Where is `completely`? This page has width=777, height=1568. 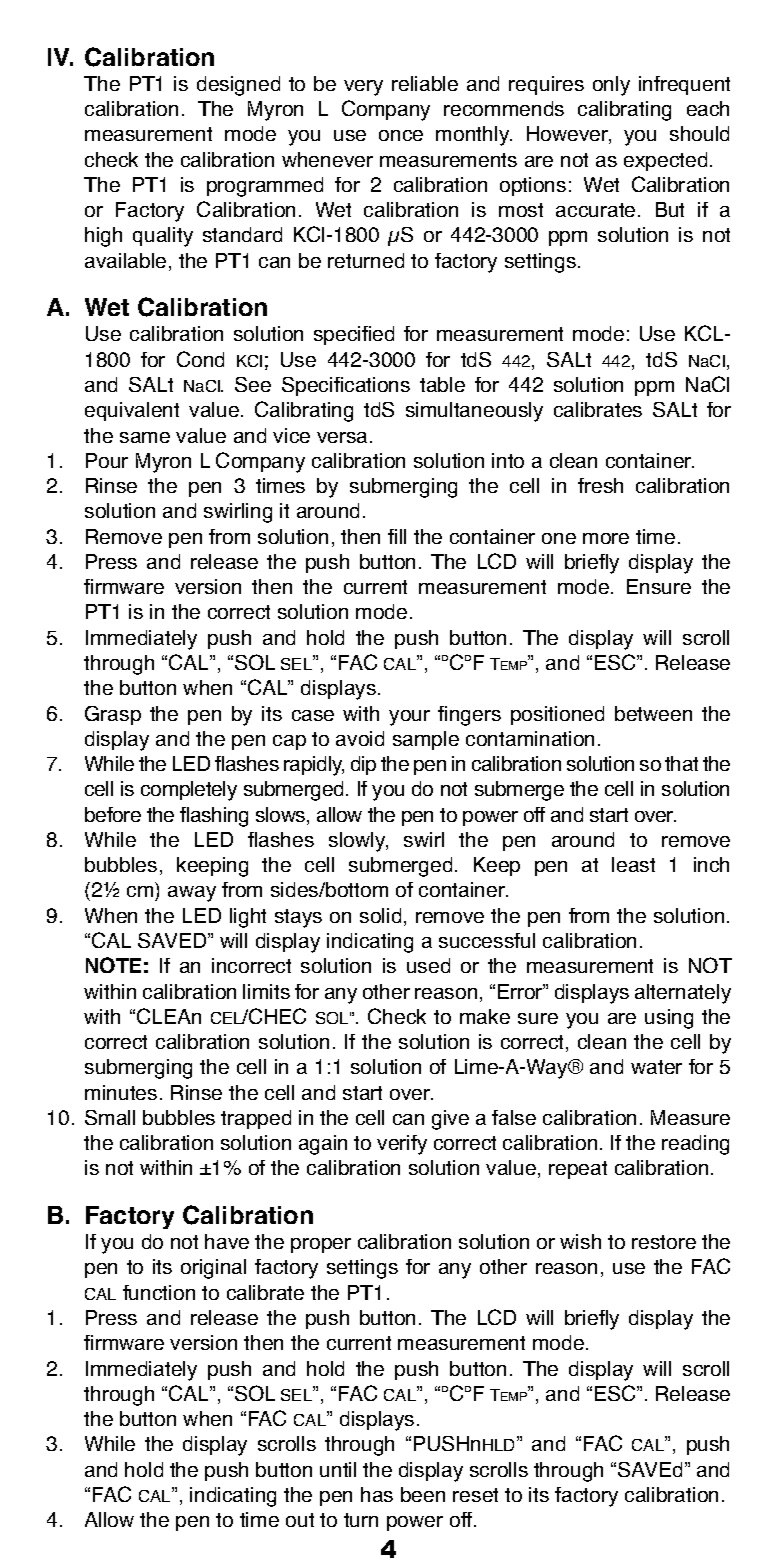
completely is located at coordinates (189, 791).
